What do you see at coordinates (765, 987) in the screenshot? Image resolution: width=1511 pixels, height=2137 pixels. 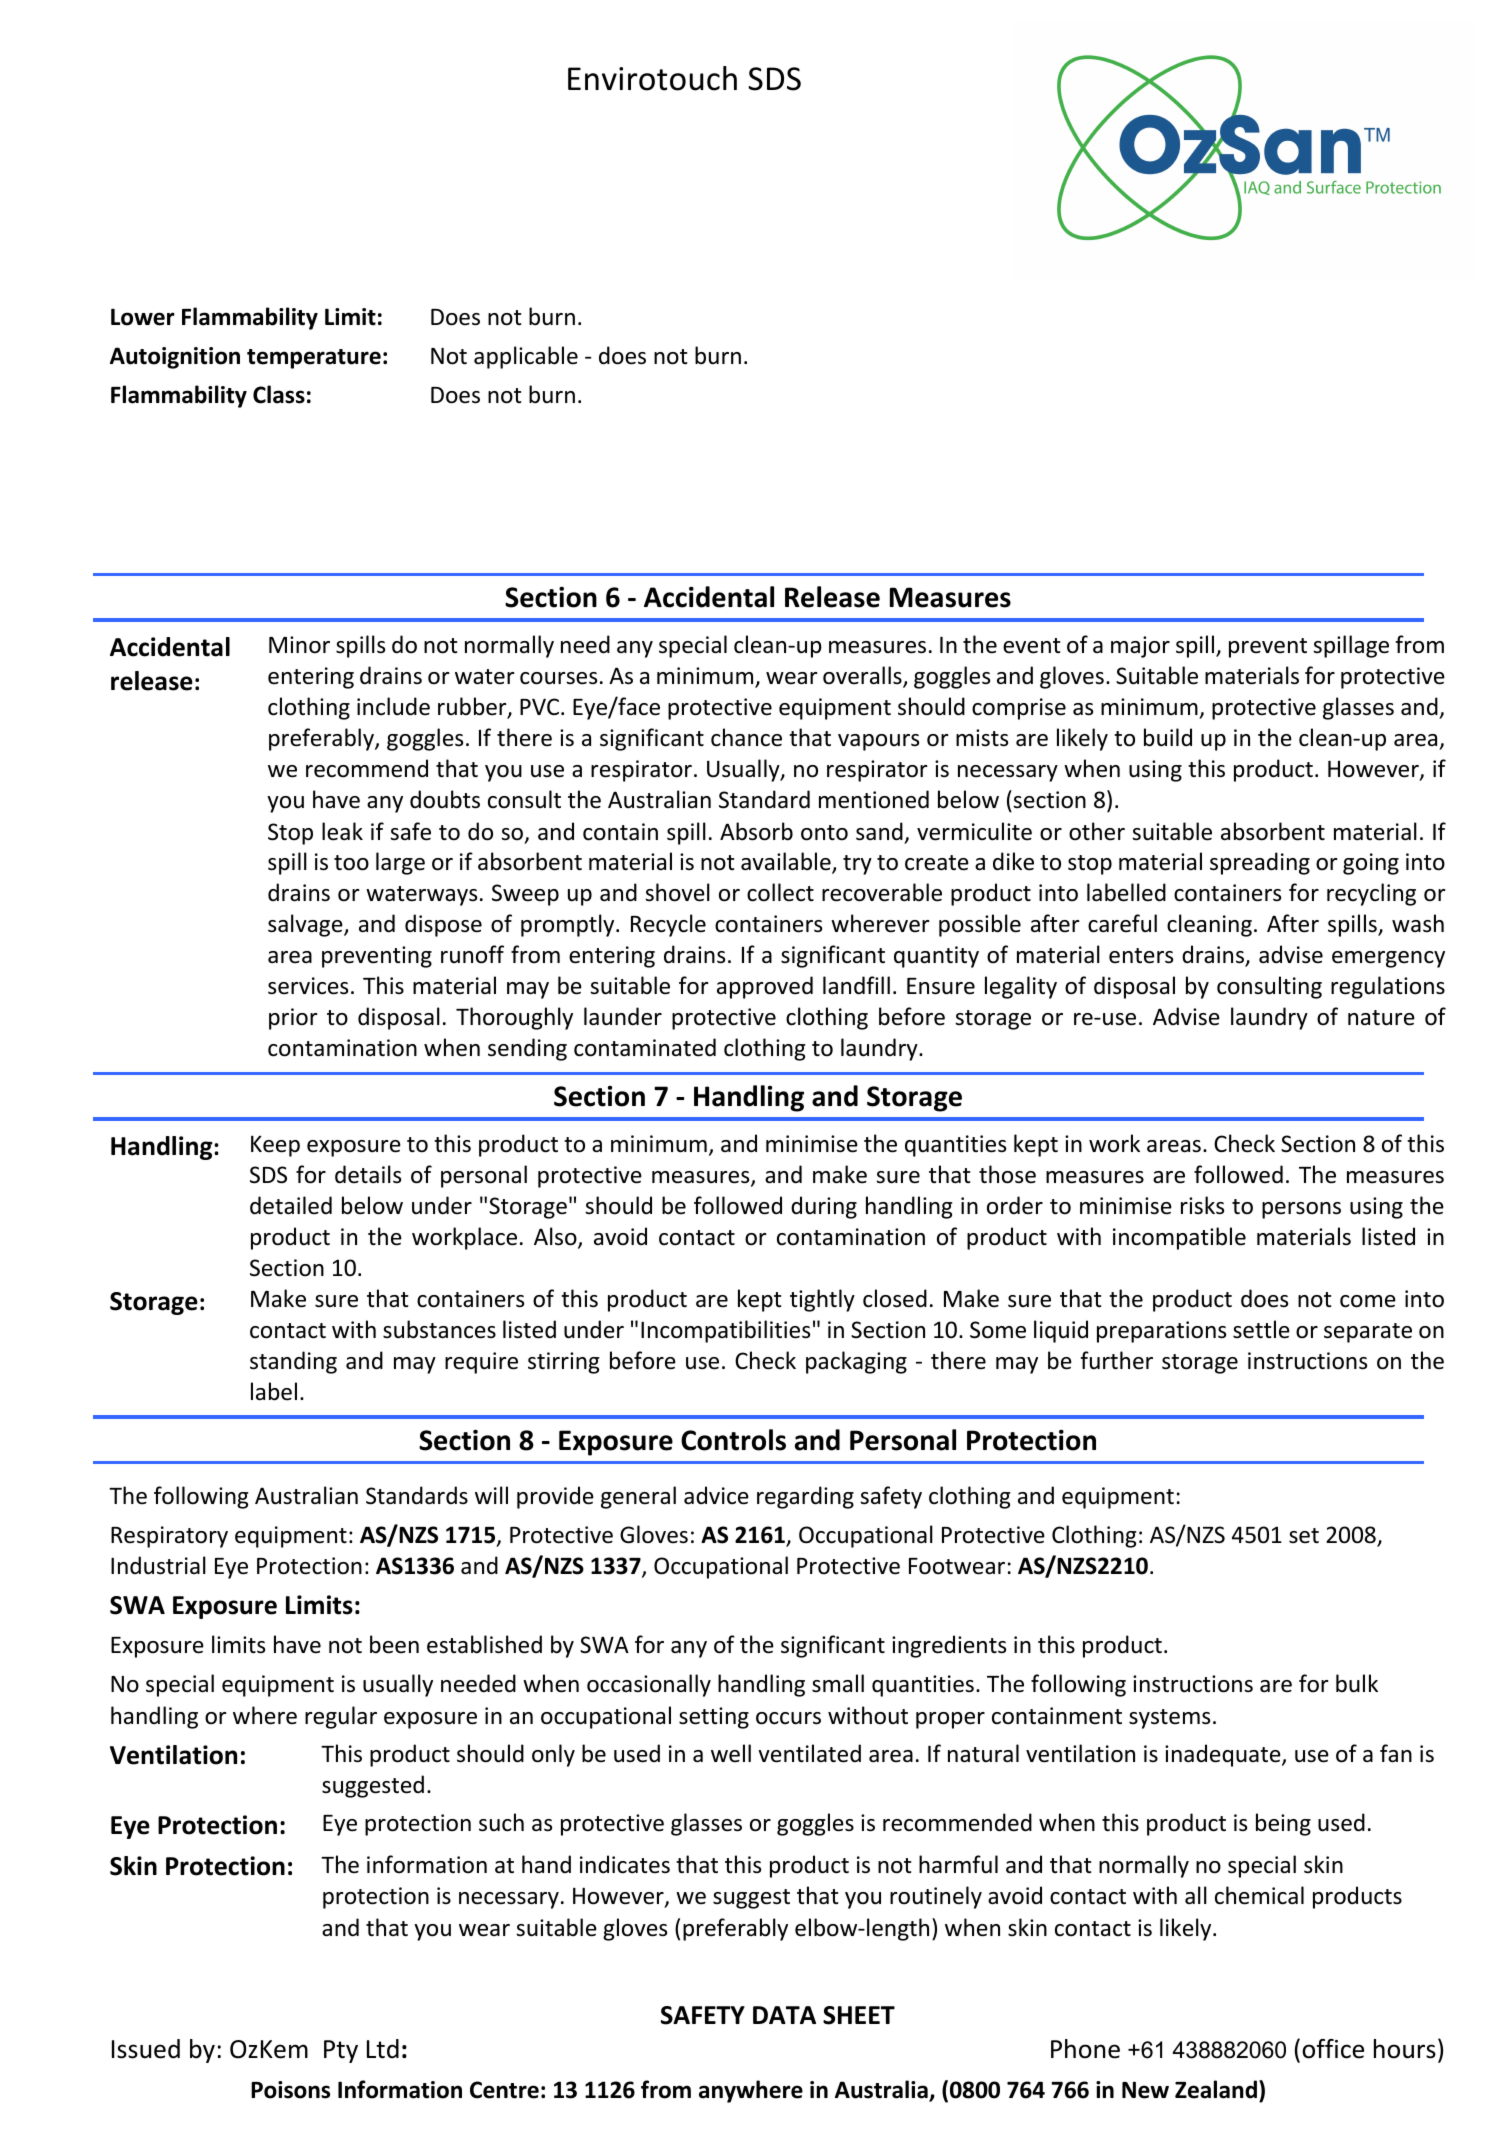 I see `approved` at bounding box center [765, 987].
